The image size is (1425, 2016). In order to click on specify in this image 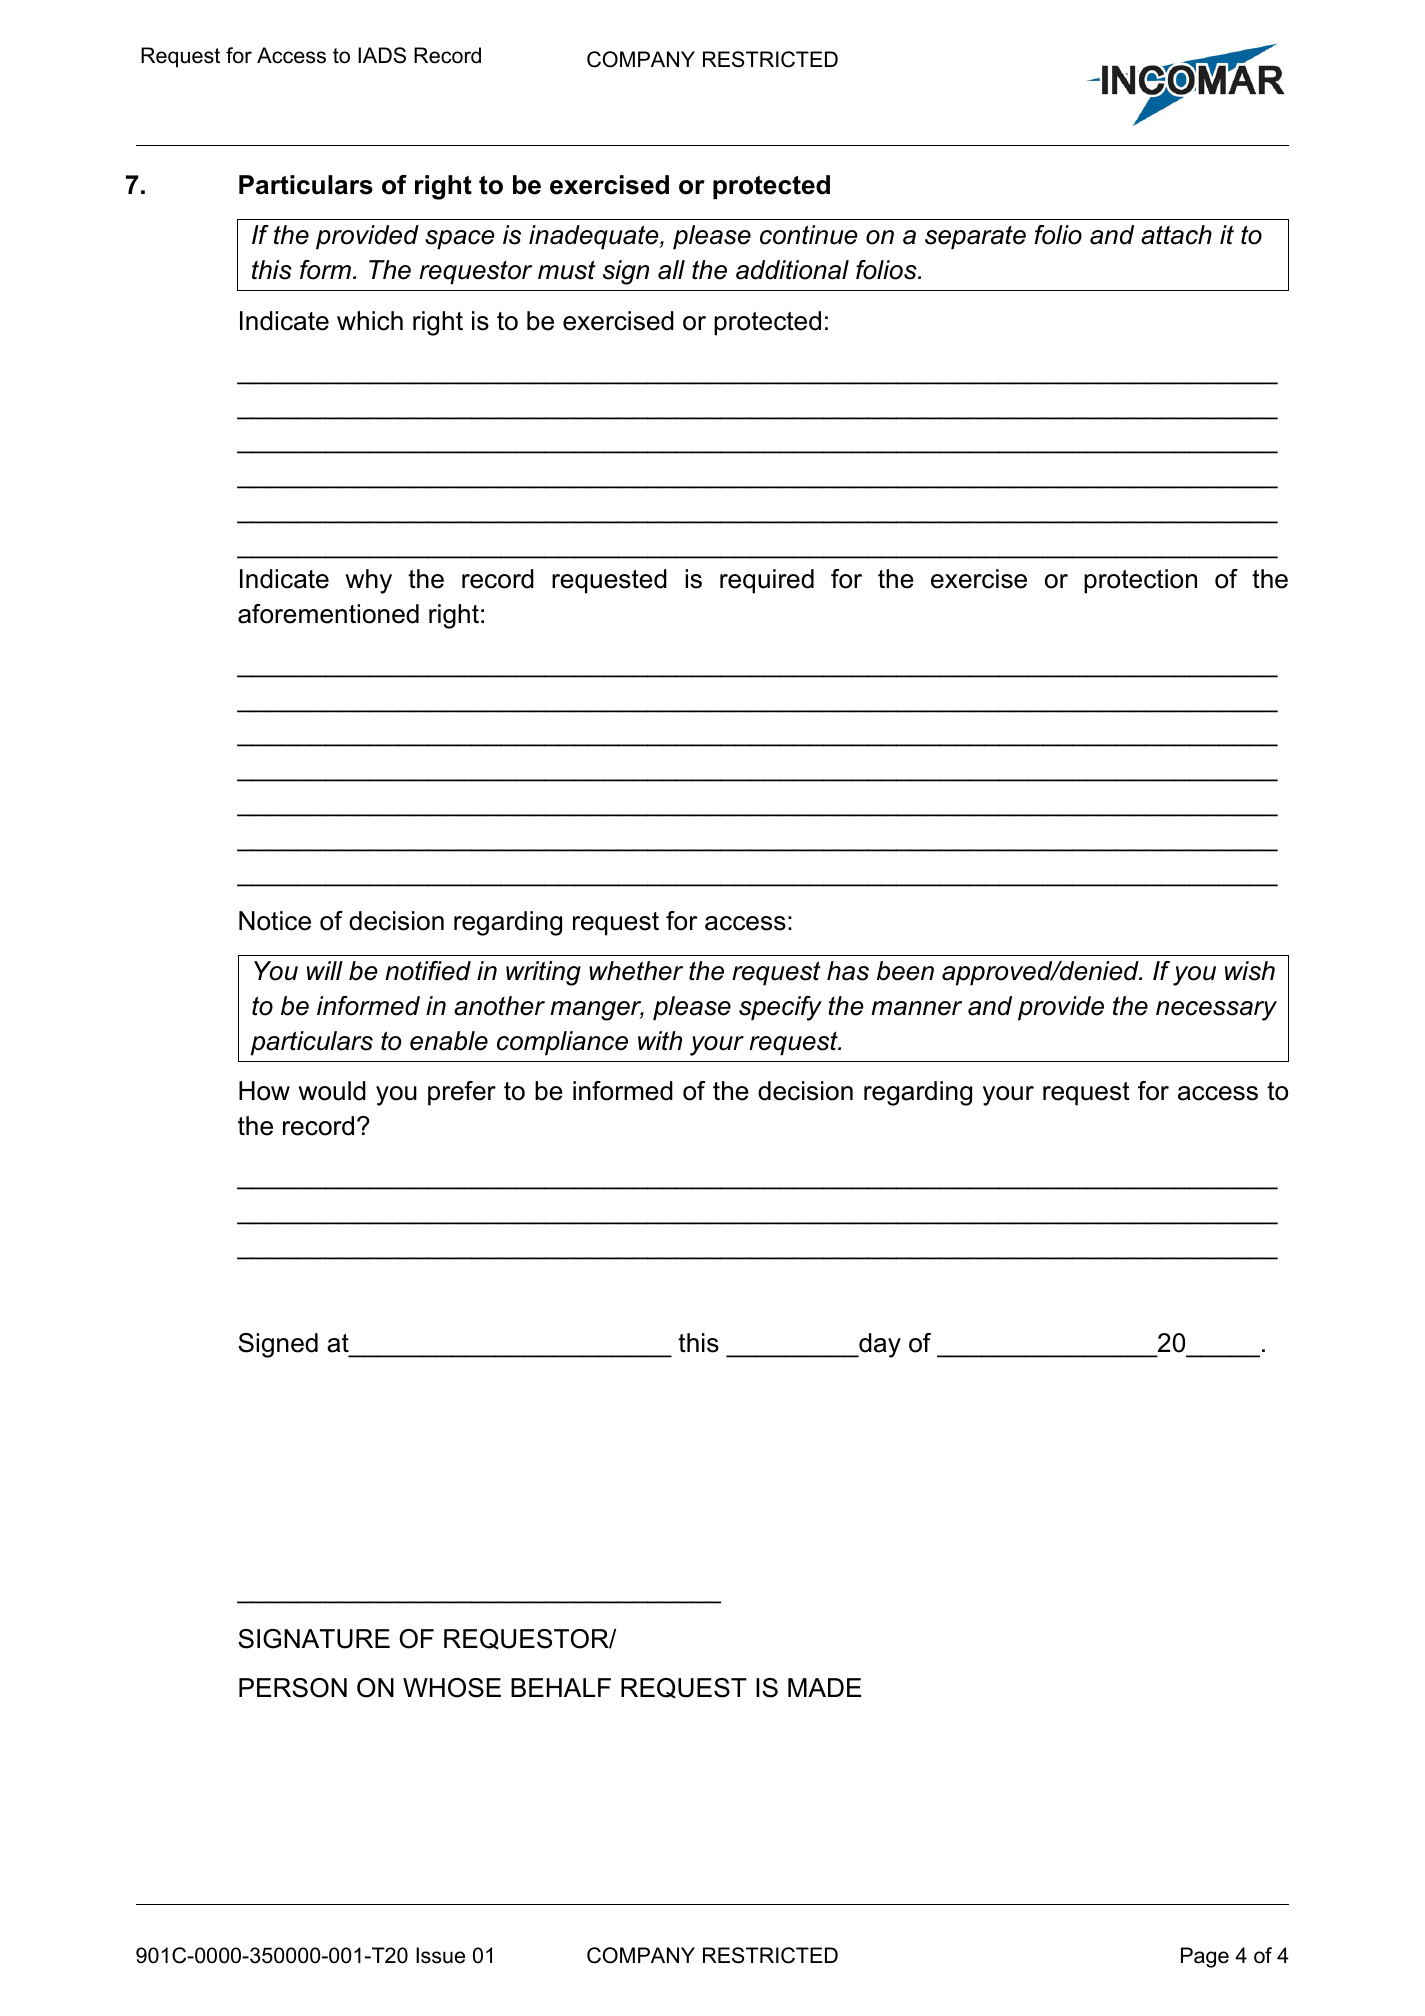, I will do `click(780, 1008)`.
